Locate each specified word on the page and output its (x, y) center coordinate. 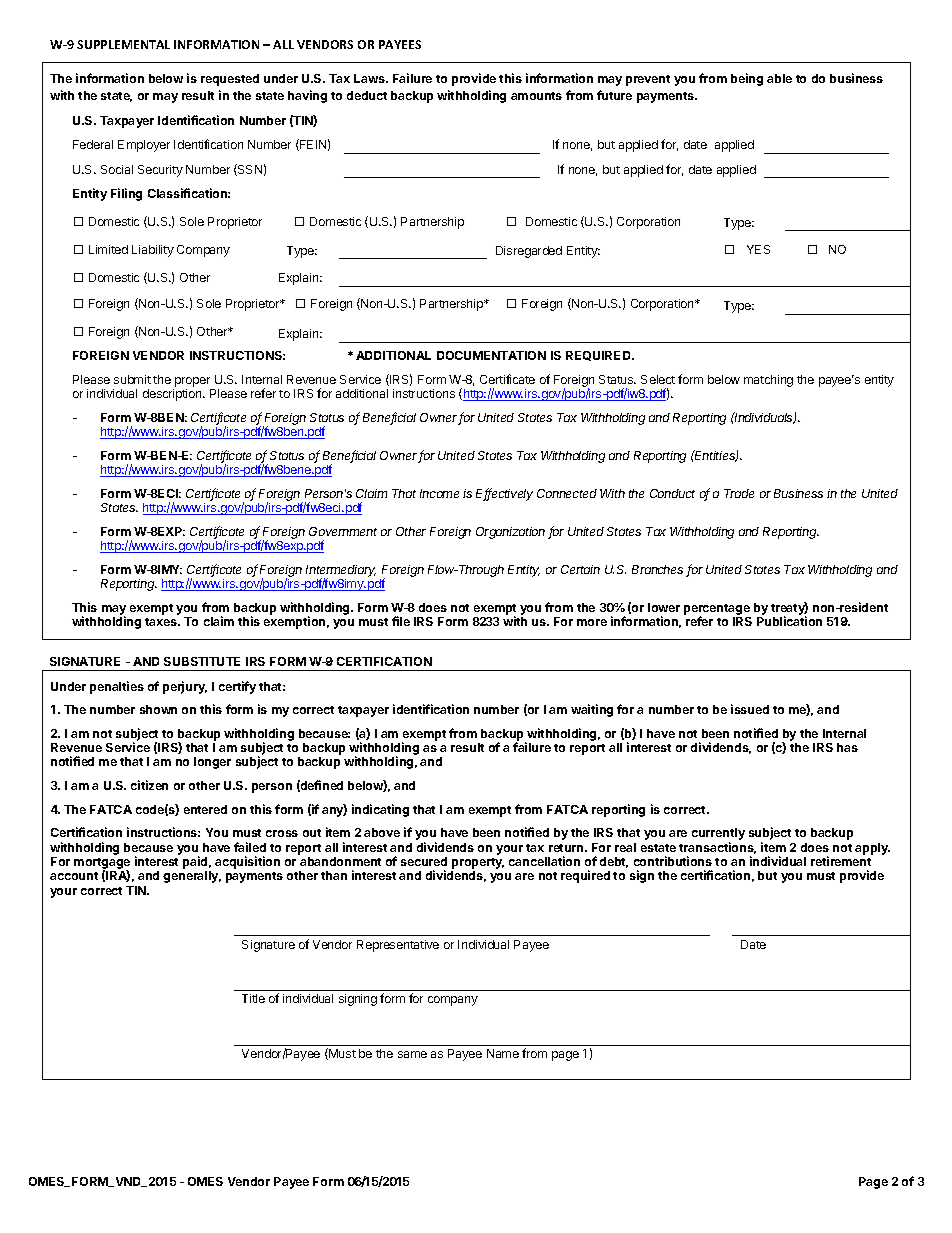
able (779, 78)
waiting (592, 710)
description (173, 395)
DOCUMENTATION (491, 355)
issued (750, 709)
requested (230, 80)
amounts (536, 96)
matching (768, 381)
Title (253, 998)
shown (158, 709)
